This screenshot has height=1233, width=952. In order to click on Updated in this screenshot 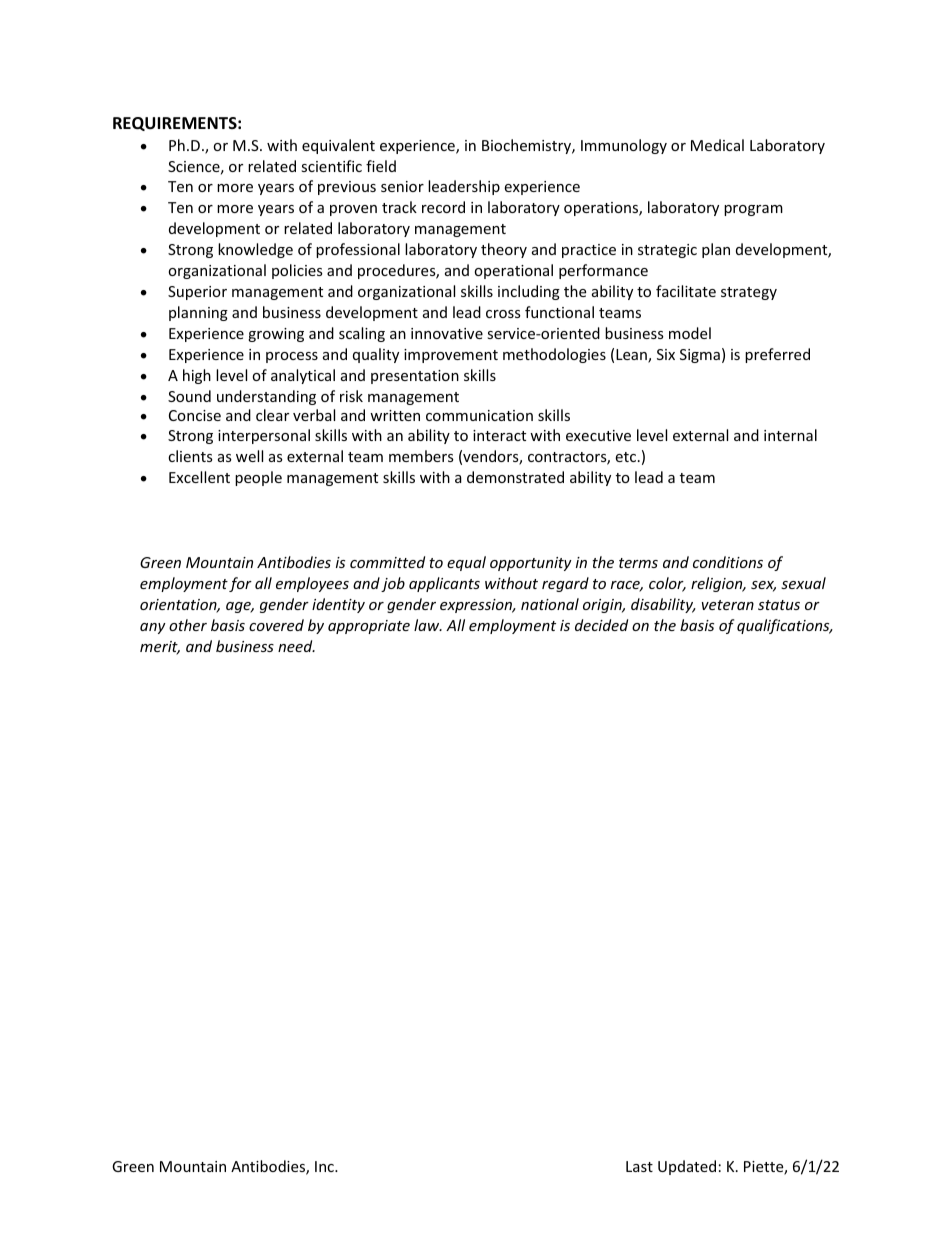, I will do `click(687, 1167)`.
